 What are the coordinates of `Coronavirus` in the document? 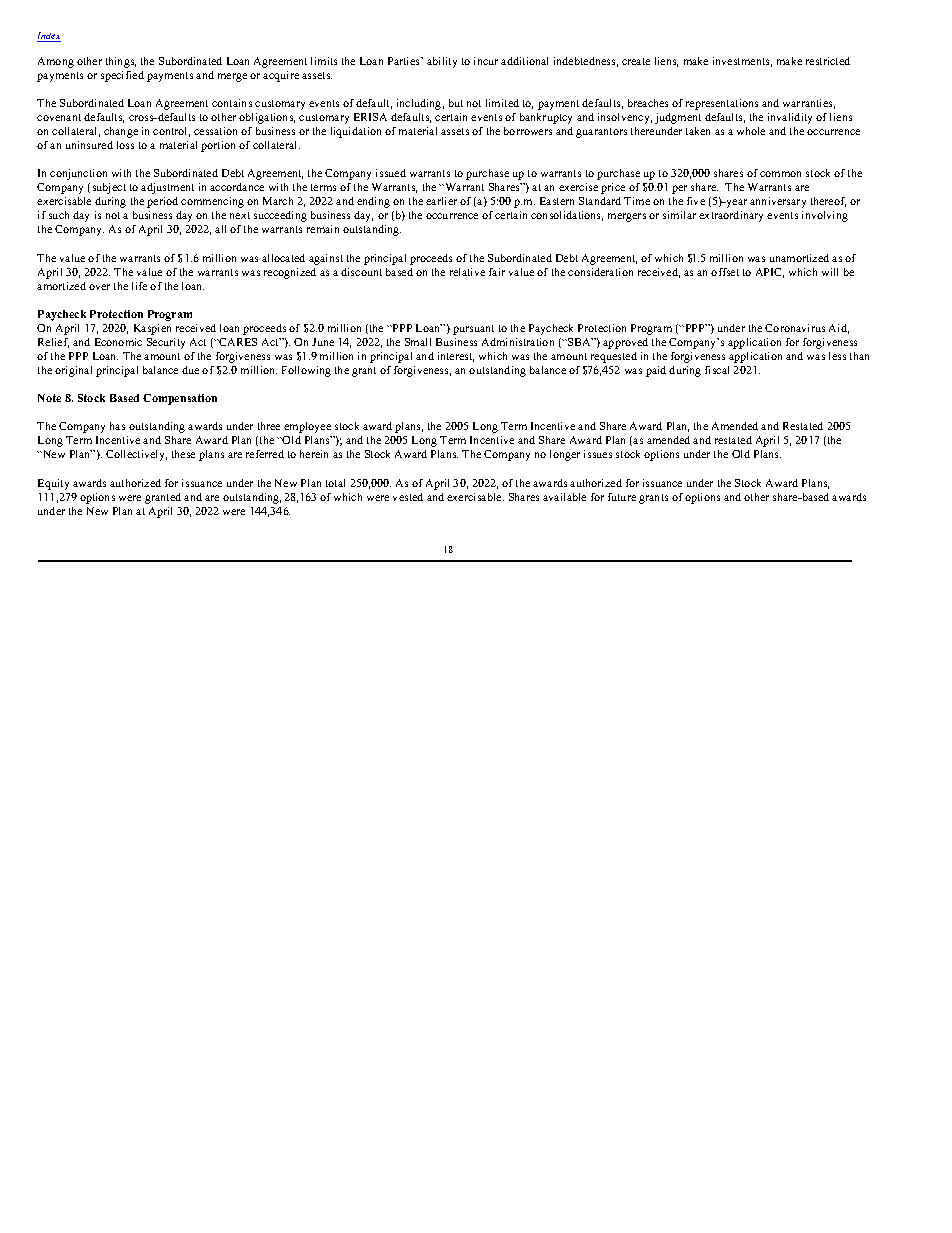 It's located at (795, 328).
